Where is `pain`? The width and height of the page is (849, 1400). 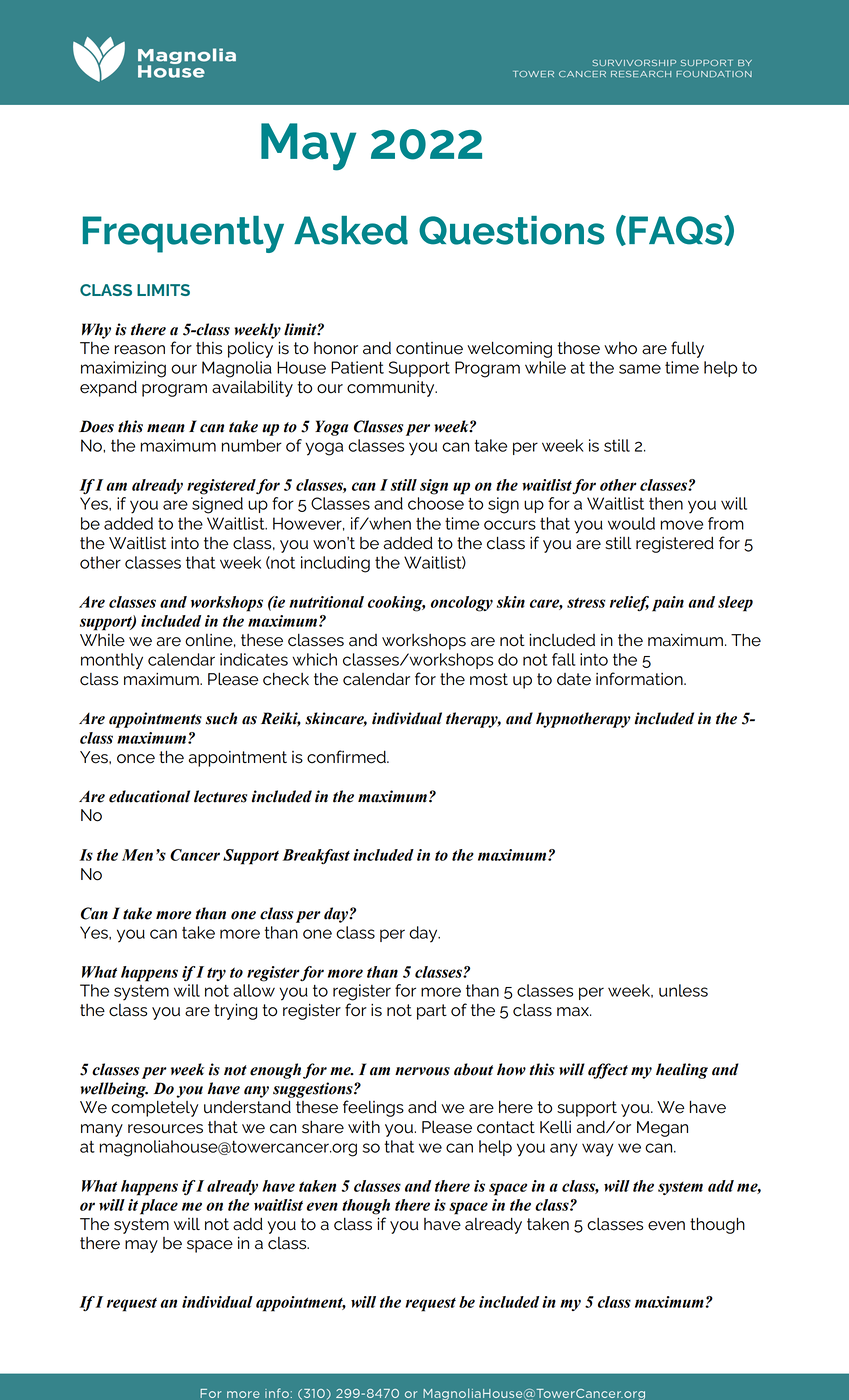 pain is located at coordinates (668, 604).
